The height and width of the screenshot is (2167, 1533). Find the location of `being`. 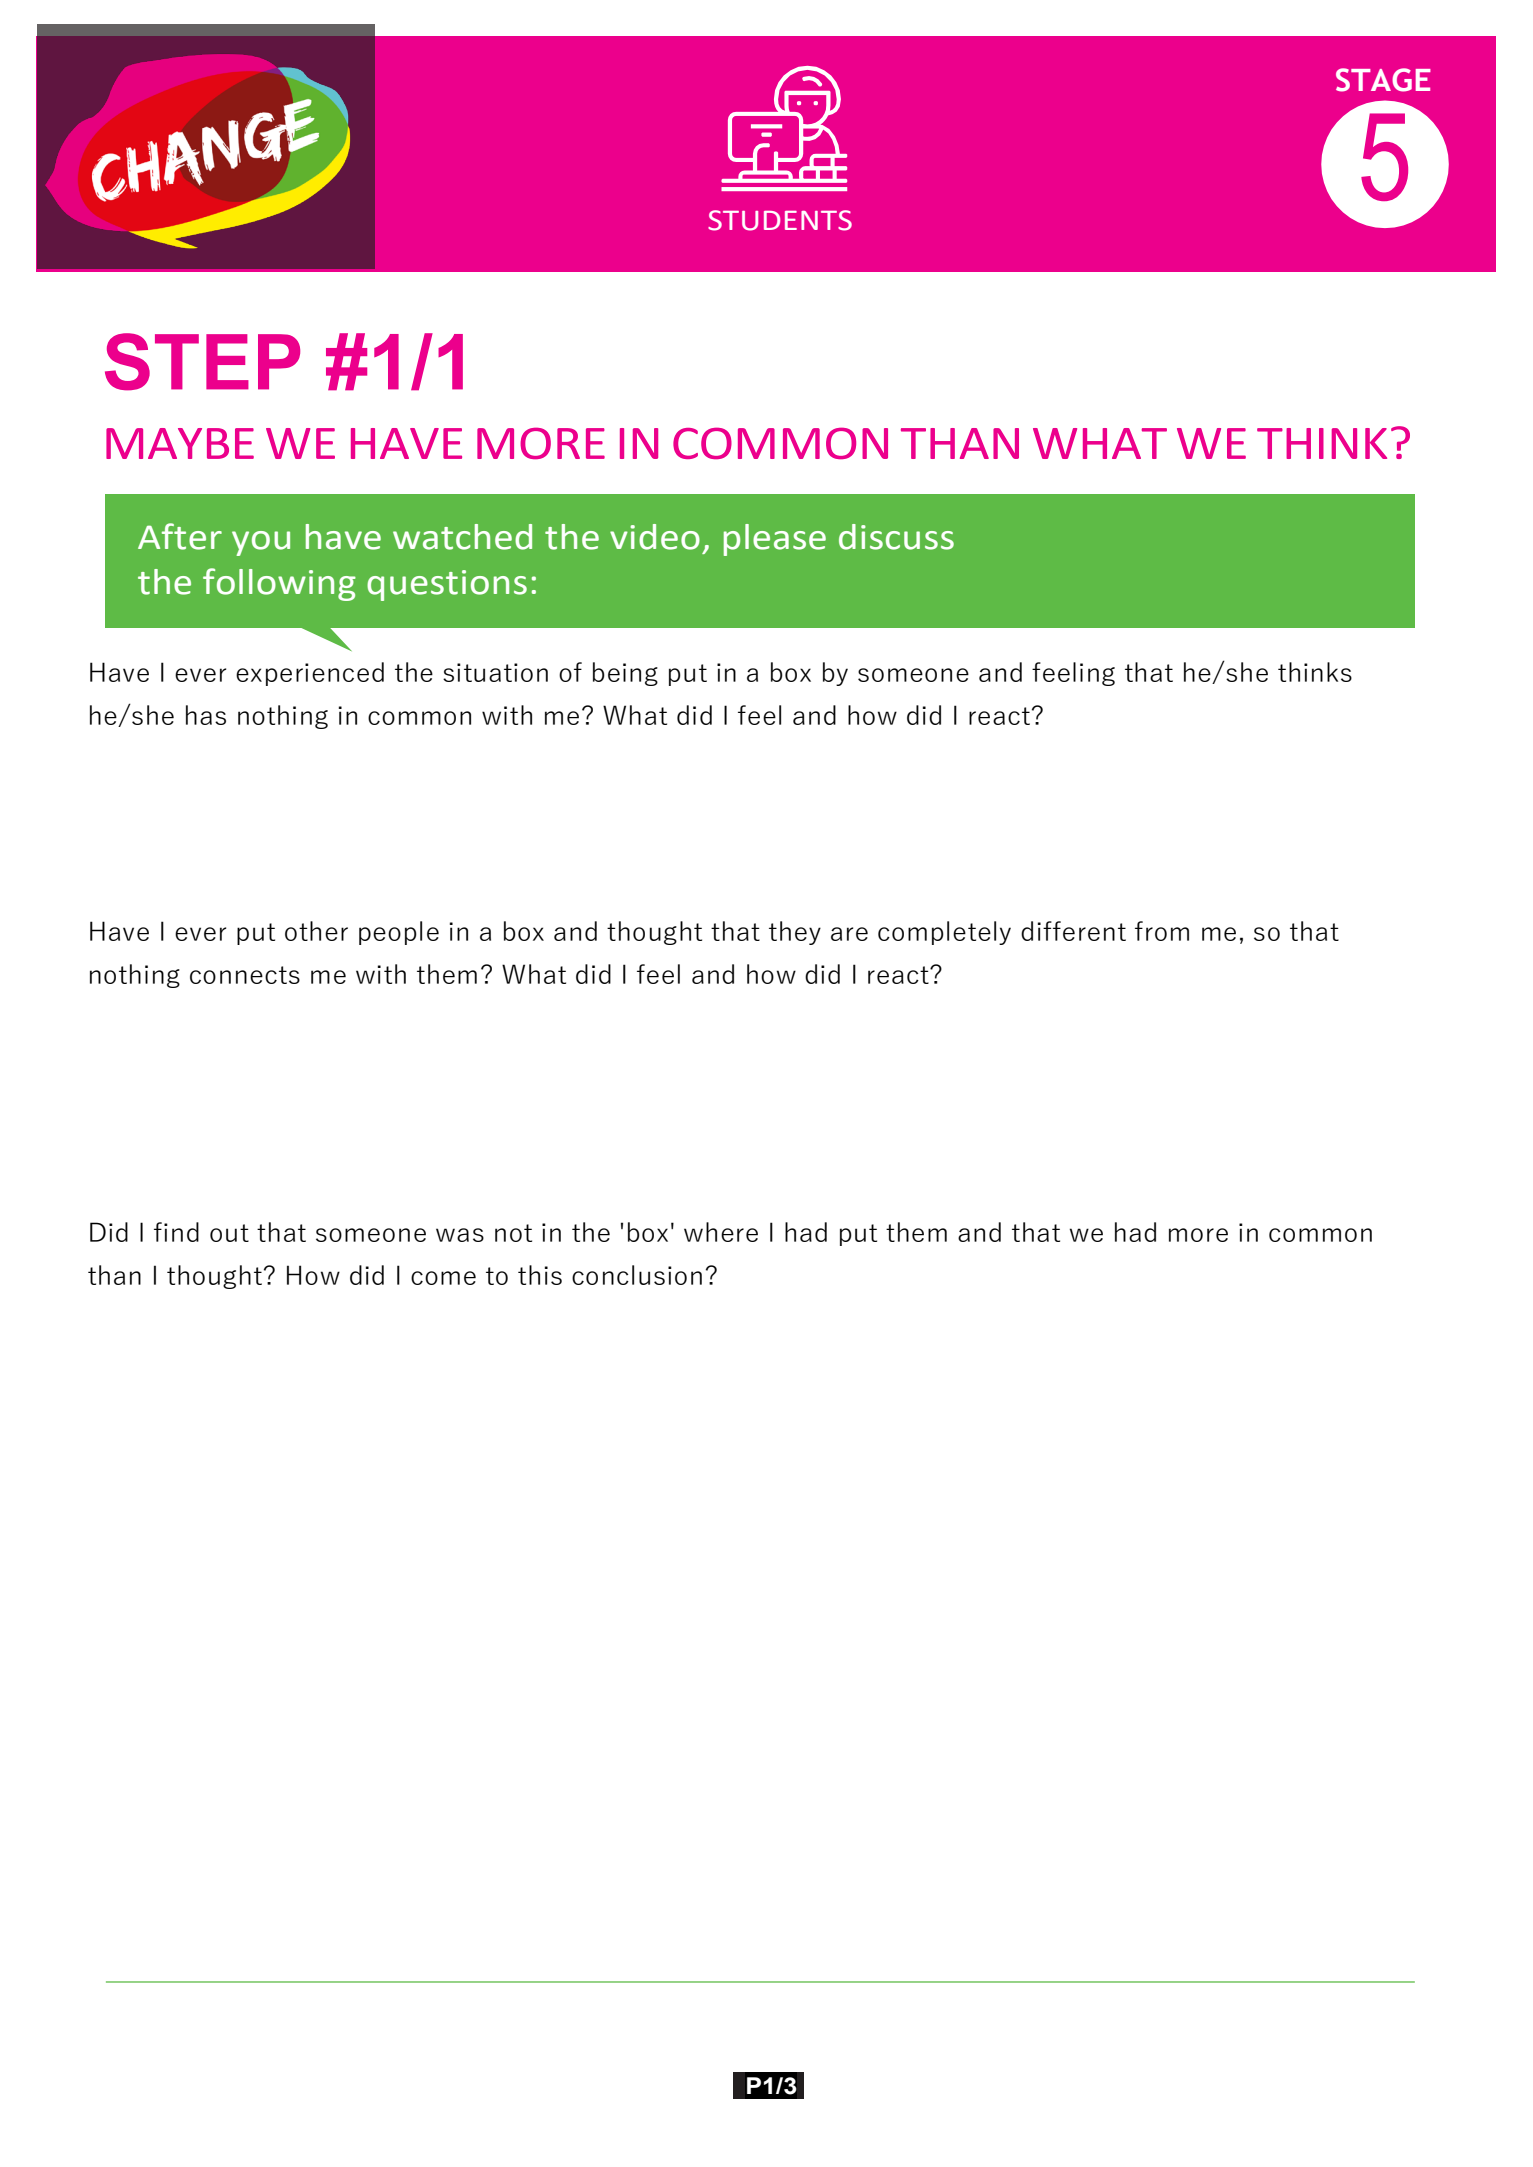

being is located at coordinates (625, 674).
